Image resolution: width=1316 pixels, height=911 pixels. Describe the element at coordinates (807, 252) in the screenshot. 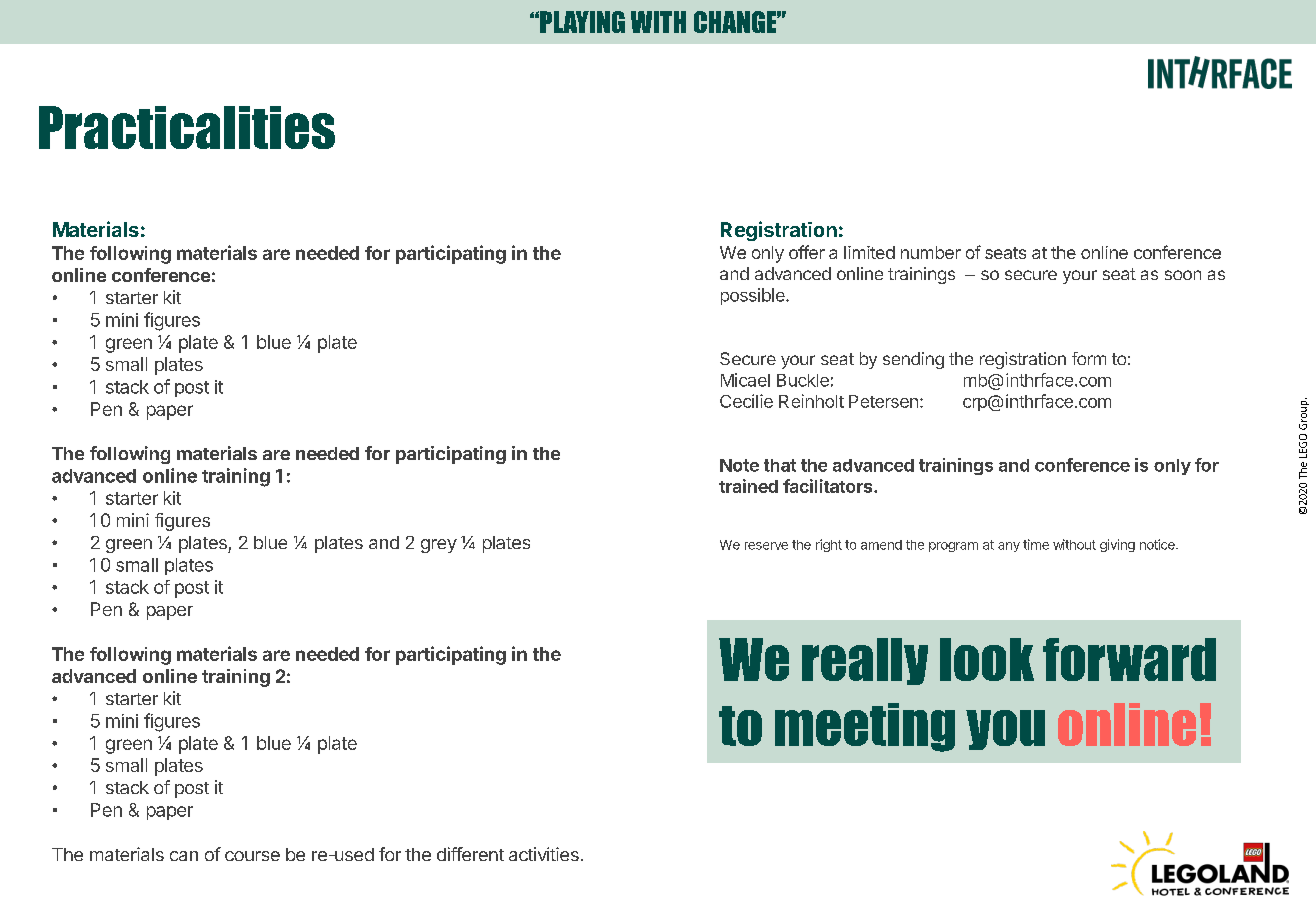

I see `offer` at that location.
